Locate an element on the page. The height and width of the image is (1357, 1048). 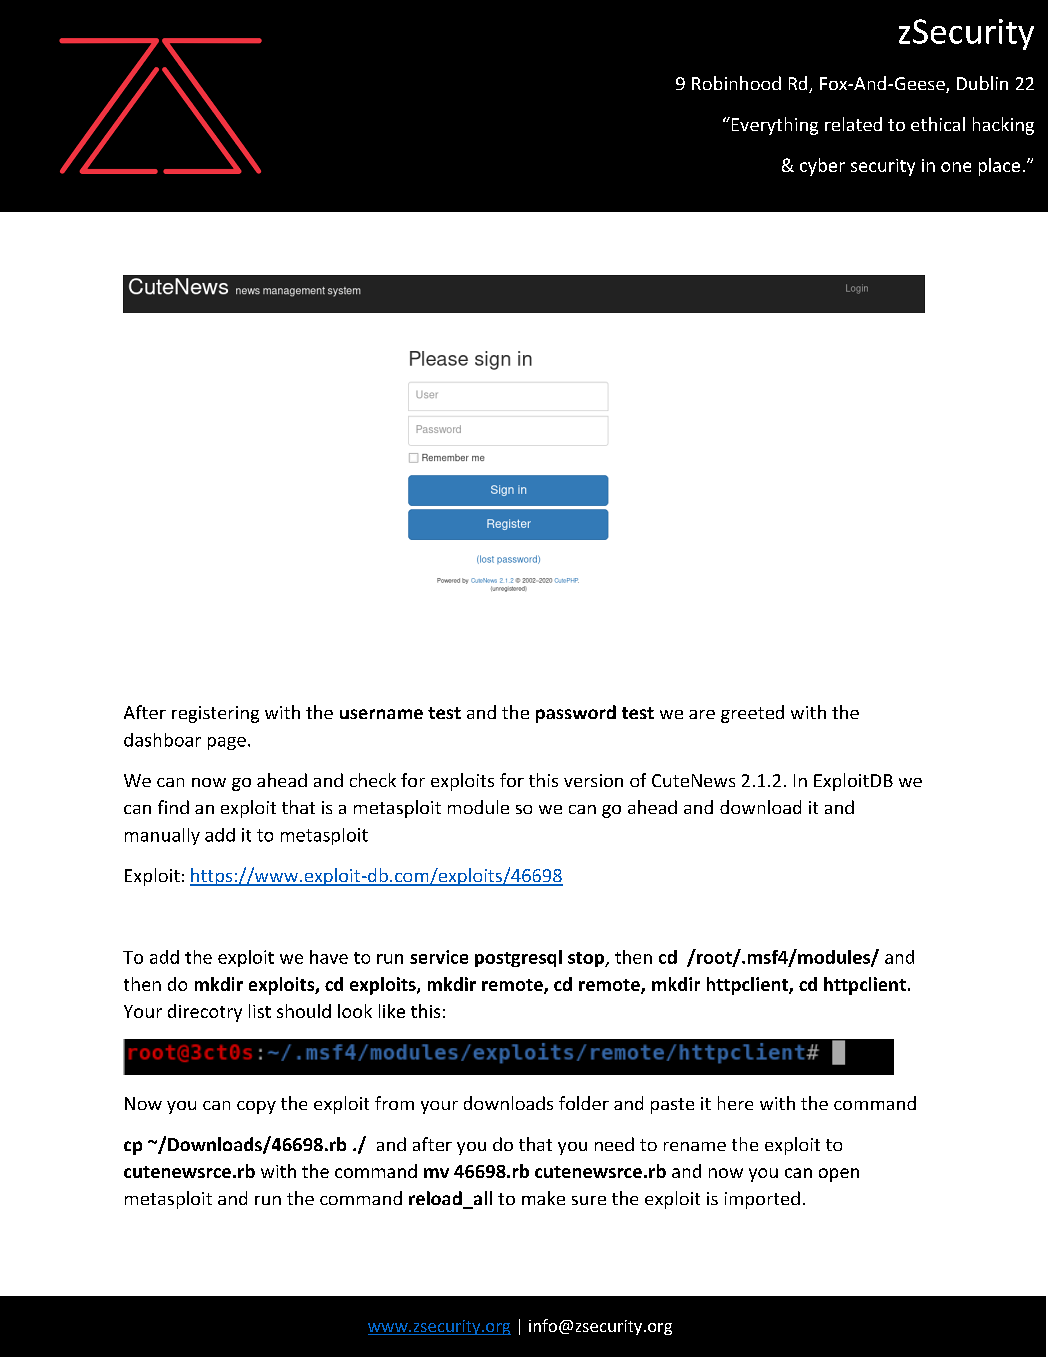
copy is located at coordinates (256, 1107).
